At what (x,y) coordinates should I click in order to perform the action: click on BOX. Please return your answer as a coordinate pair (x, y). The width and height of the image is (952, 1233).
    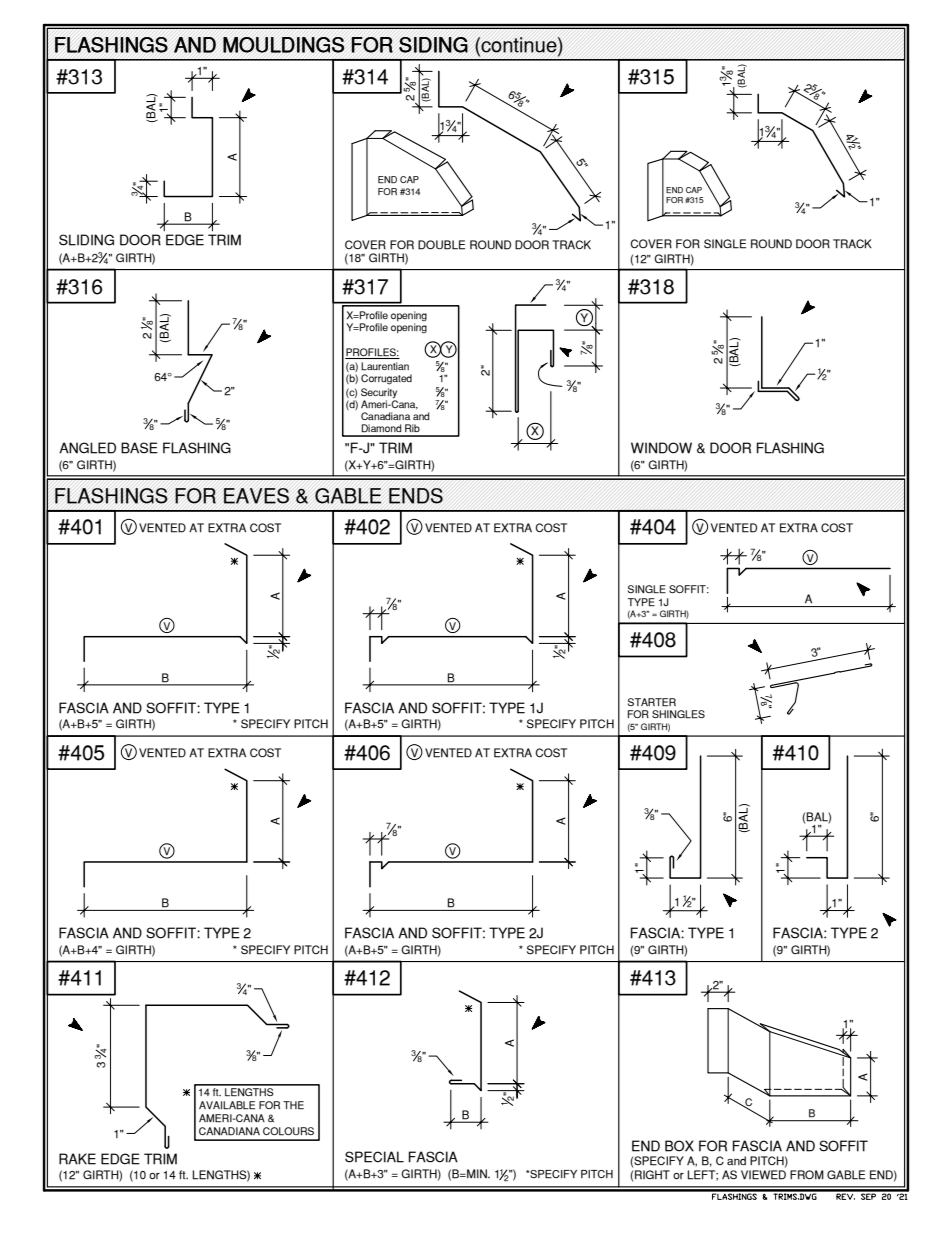
    Looking at the image, I should click on (679, 1146).
